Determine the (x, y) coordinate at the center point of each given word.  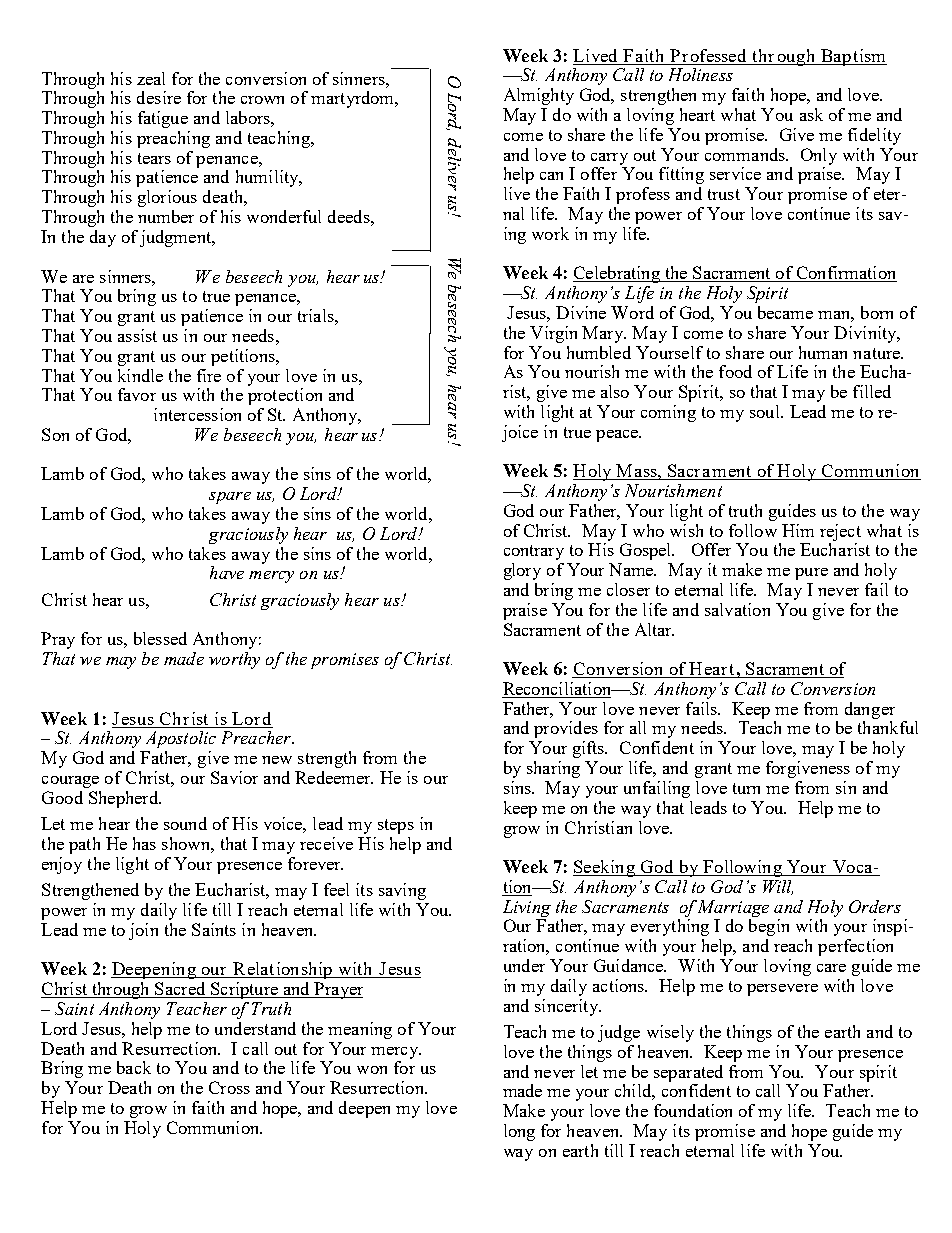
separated (688, 1073)
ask (811, 114)
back (134, 1067)
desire (159, 97)
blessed (160, 638)
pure (811, 574)
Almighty (539, 96)
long (519, 1132)
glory (522, 571)
